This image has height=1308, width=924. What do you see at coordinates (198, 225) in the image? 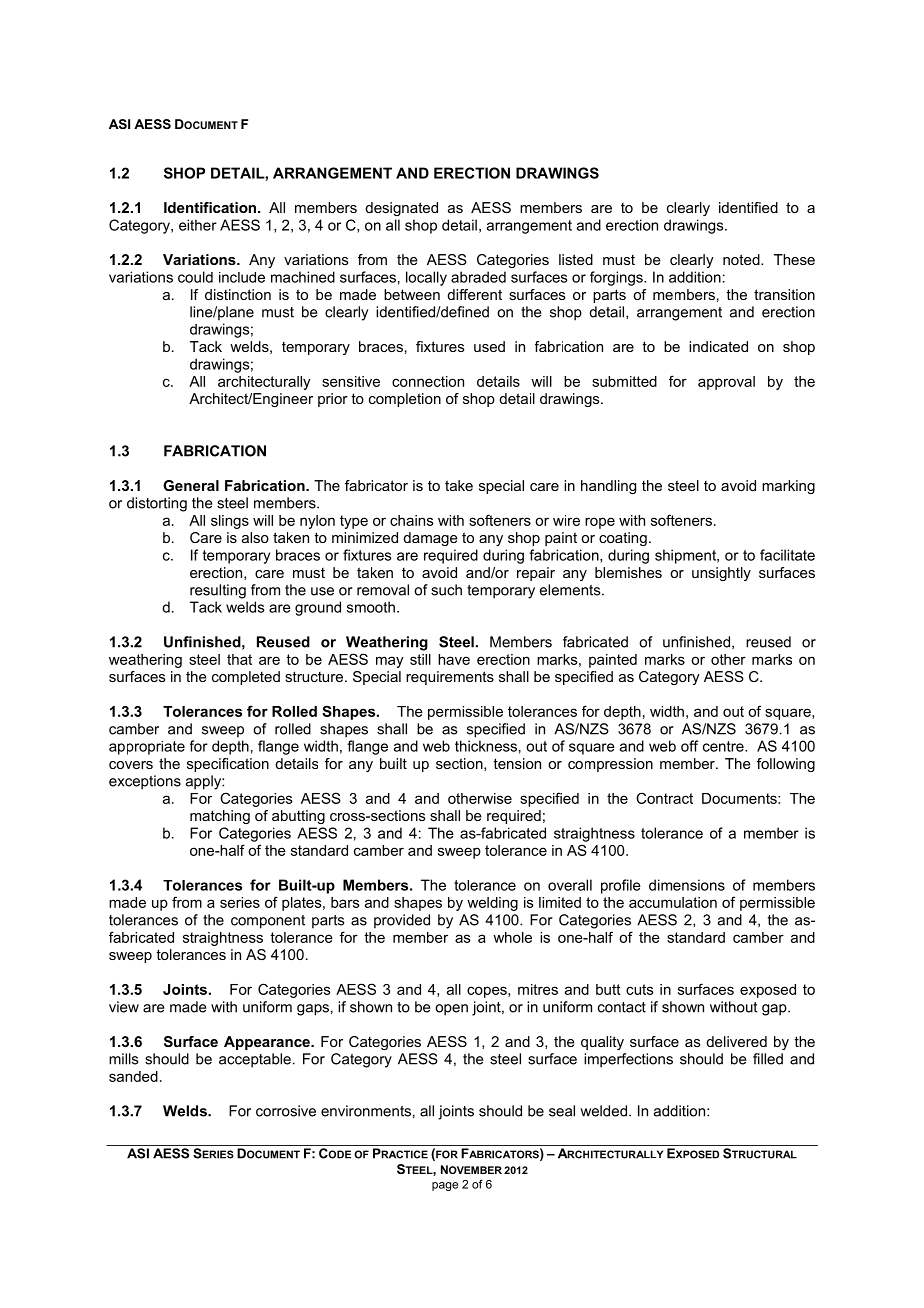
I see `either` at bounding box center [198, 225].
